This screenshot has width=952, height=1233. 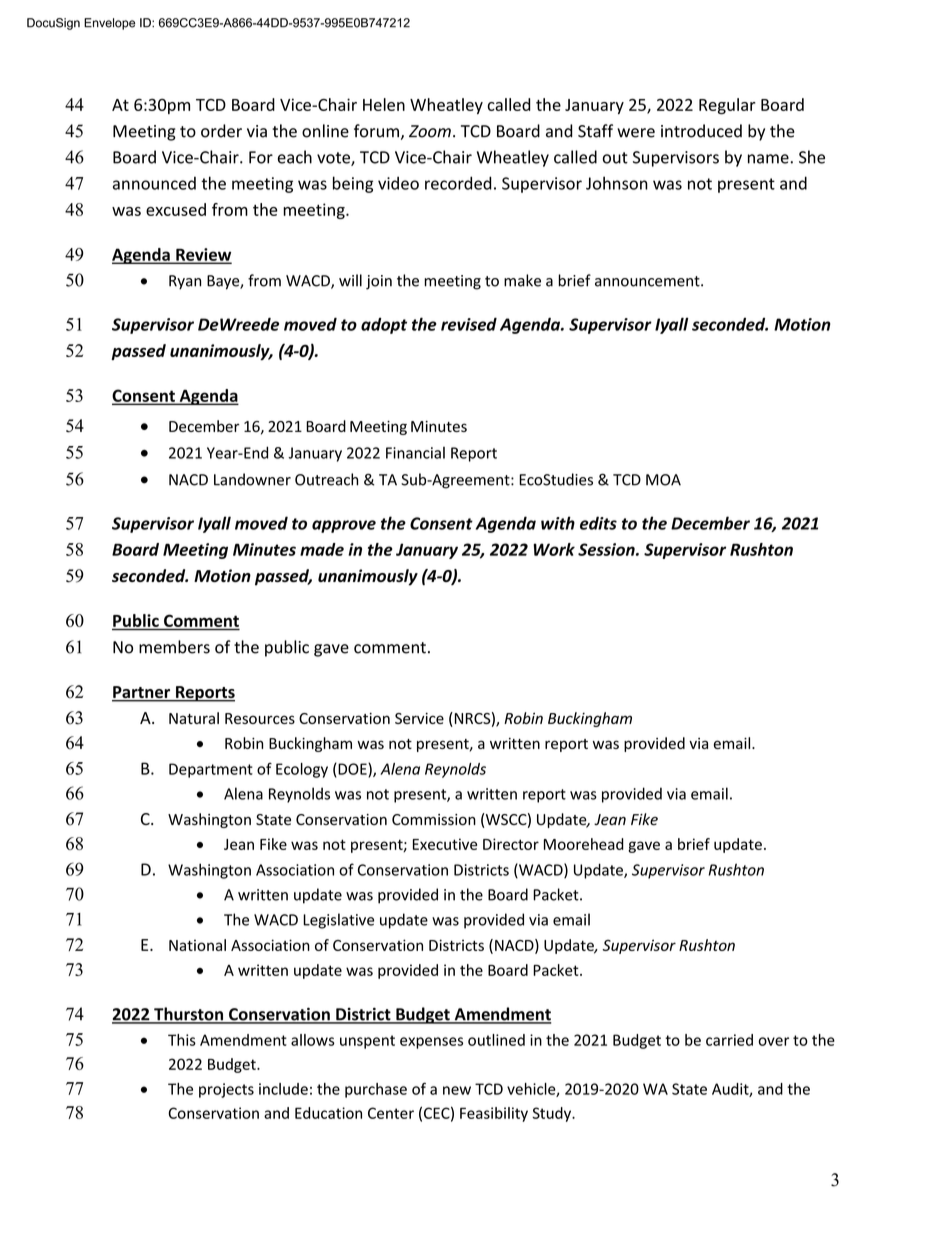 I want to click on Financial, so click(x=415, y=453).
